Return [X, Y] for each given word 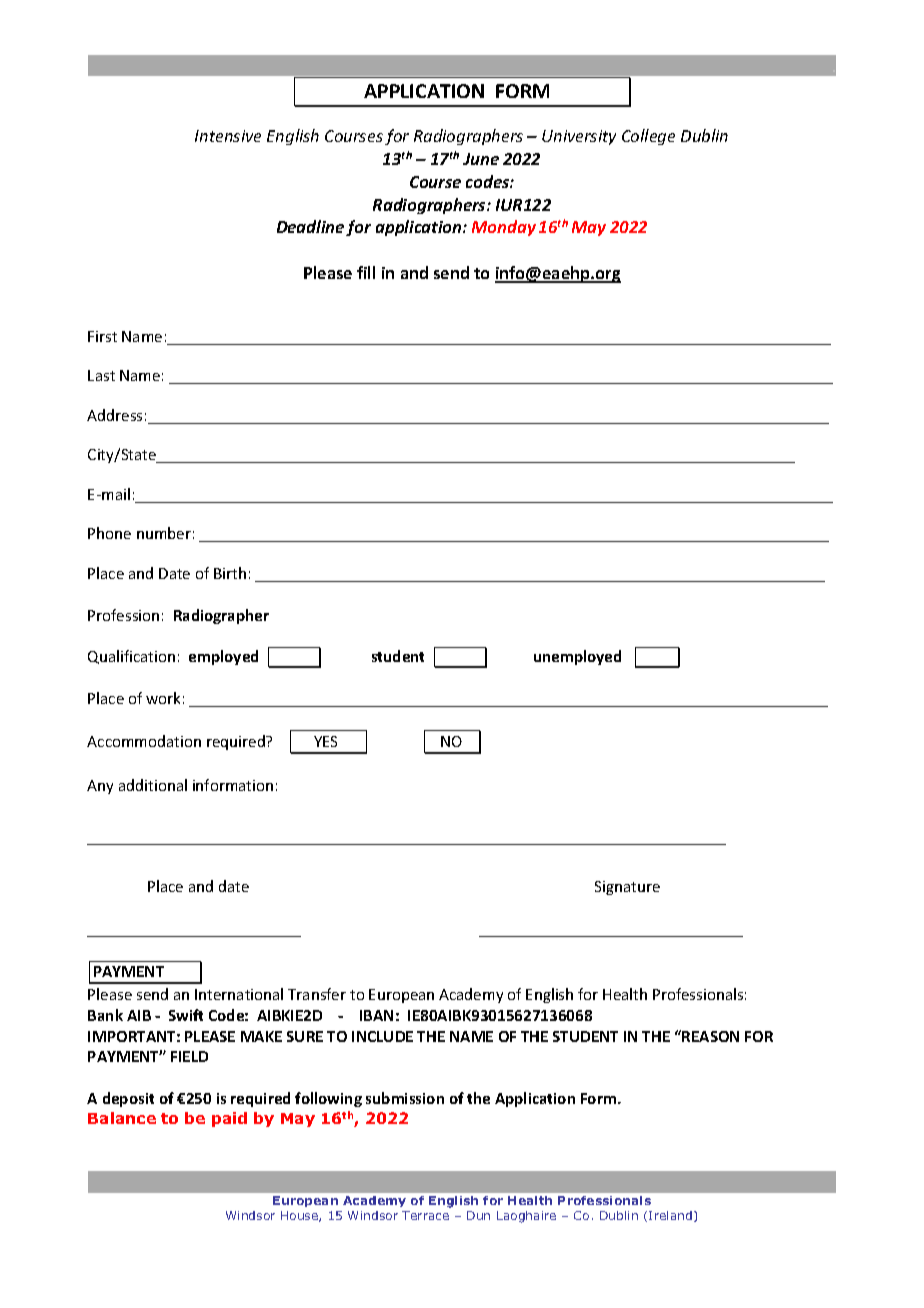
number [164, 533]
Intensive [228, 136]
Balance [122, 1118]
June [481, 159]
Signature [627, 888]
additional [153, 785]
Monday [504, 228]
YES [325, 741]
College [648, 137]
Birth [230, 573]
